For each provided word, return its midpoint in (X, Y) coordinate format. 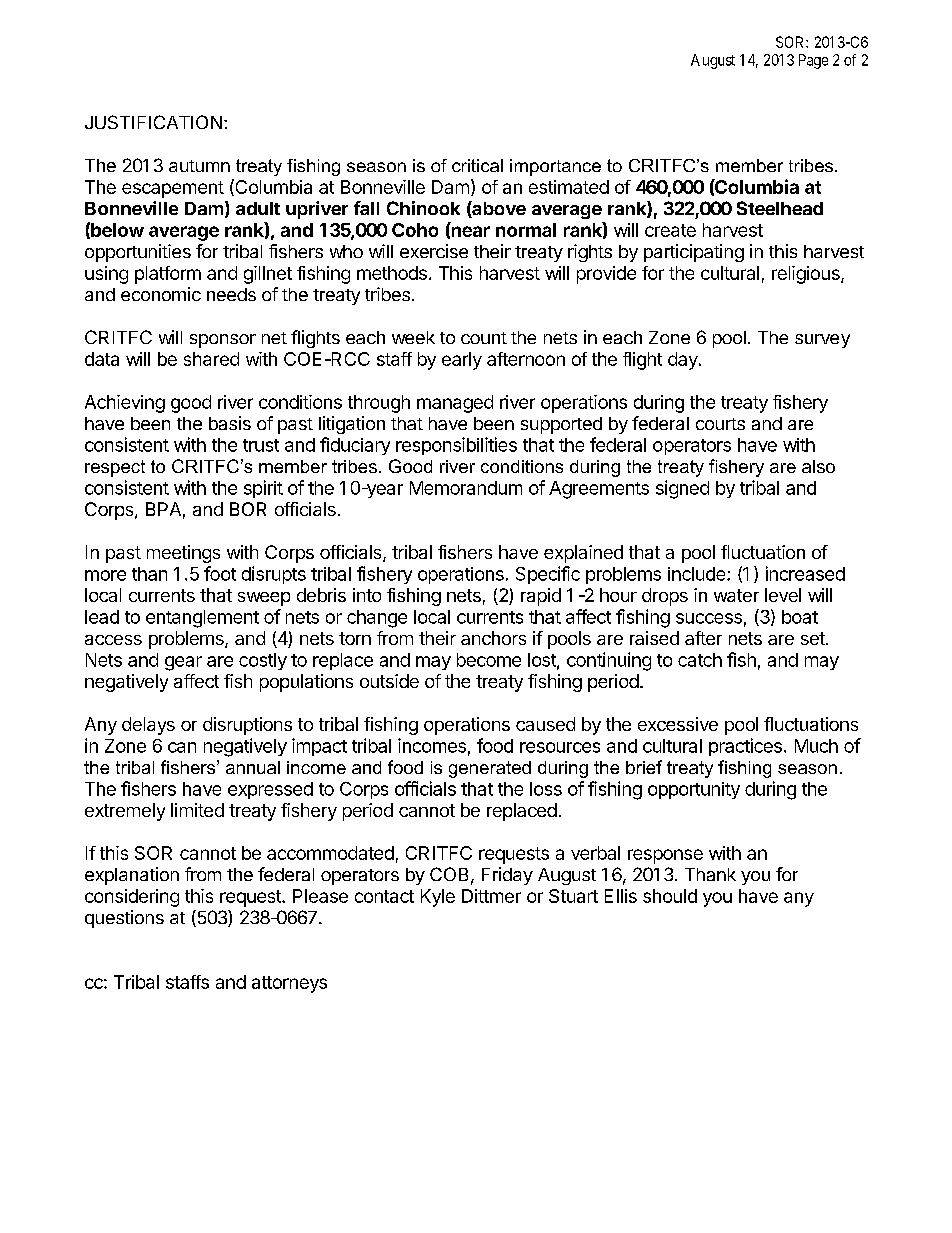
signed (682, 489)
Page (813, 61)
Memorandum (466, 488)
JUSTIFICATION (153, 122)
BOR (248, 509)
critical (477, 165)
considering (132, 898)
